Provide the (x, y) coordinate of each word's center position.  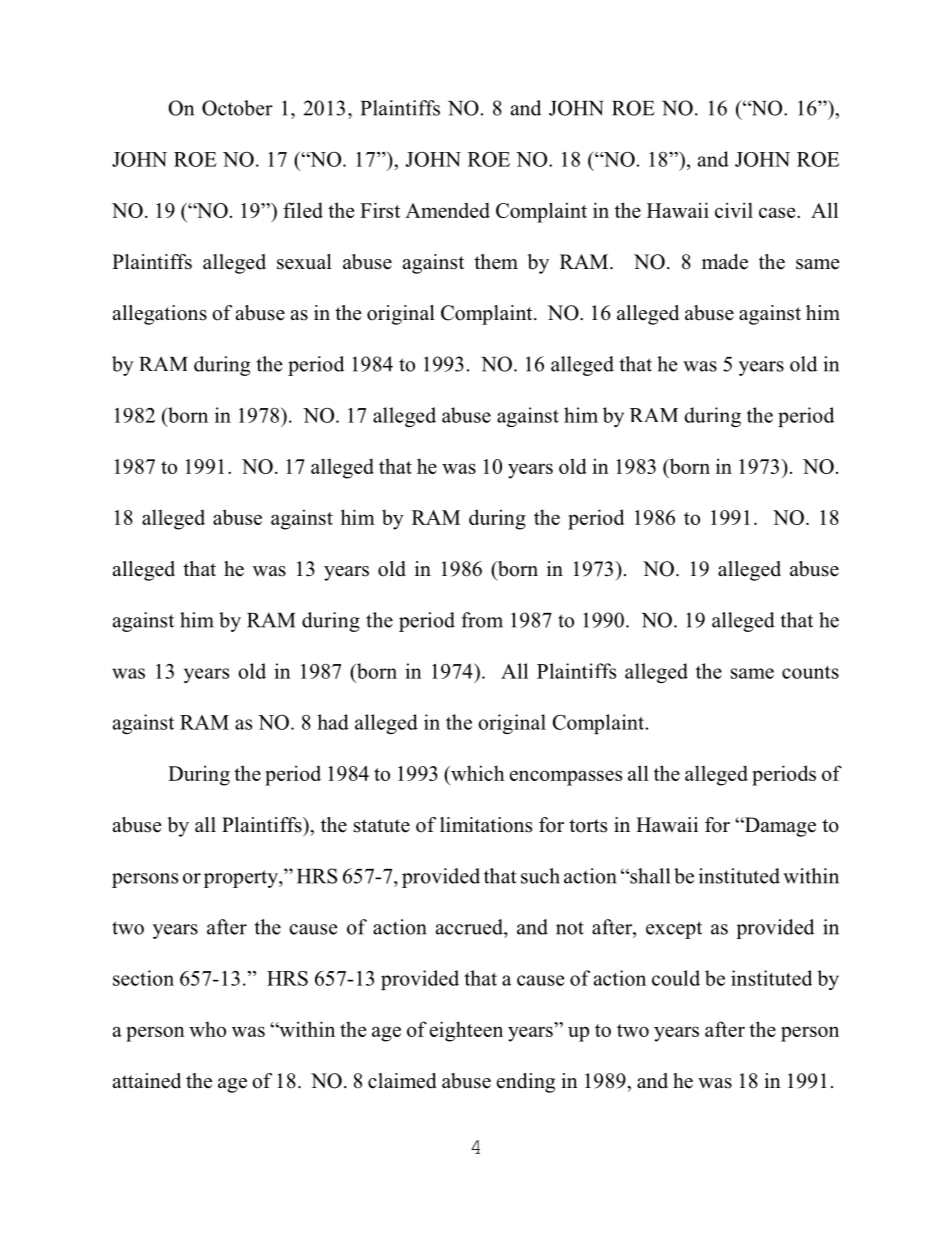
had (333, 722)
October (237, 108)
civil (734, 210)
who (207, 1029)
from (482, 620)
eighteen (466, 1031)
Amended (447, 210)
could (676, 978)
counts (810, 672)
